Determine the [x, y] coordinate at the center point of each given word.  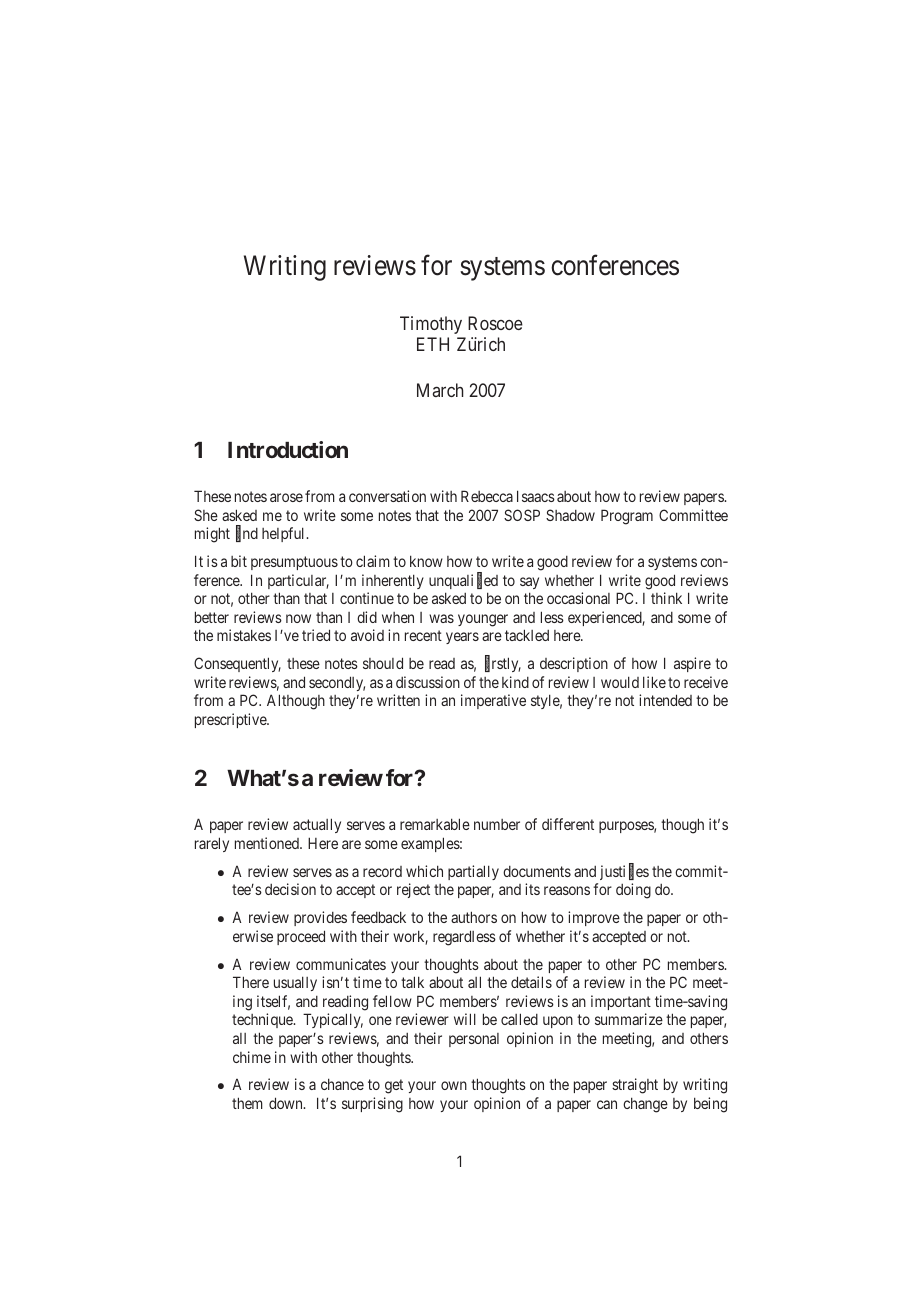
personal [474, 1040]
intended [665, 700]
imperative [493, 701]
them [247, 1103]
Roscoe [495, 323]
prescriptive [231, 720]
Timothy [431, 325]
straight [635, 1086]
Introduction [288, 449]
